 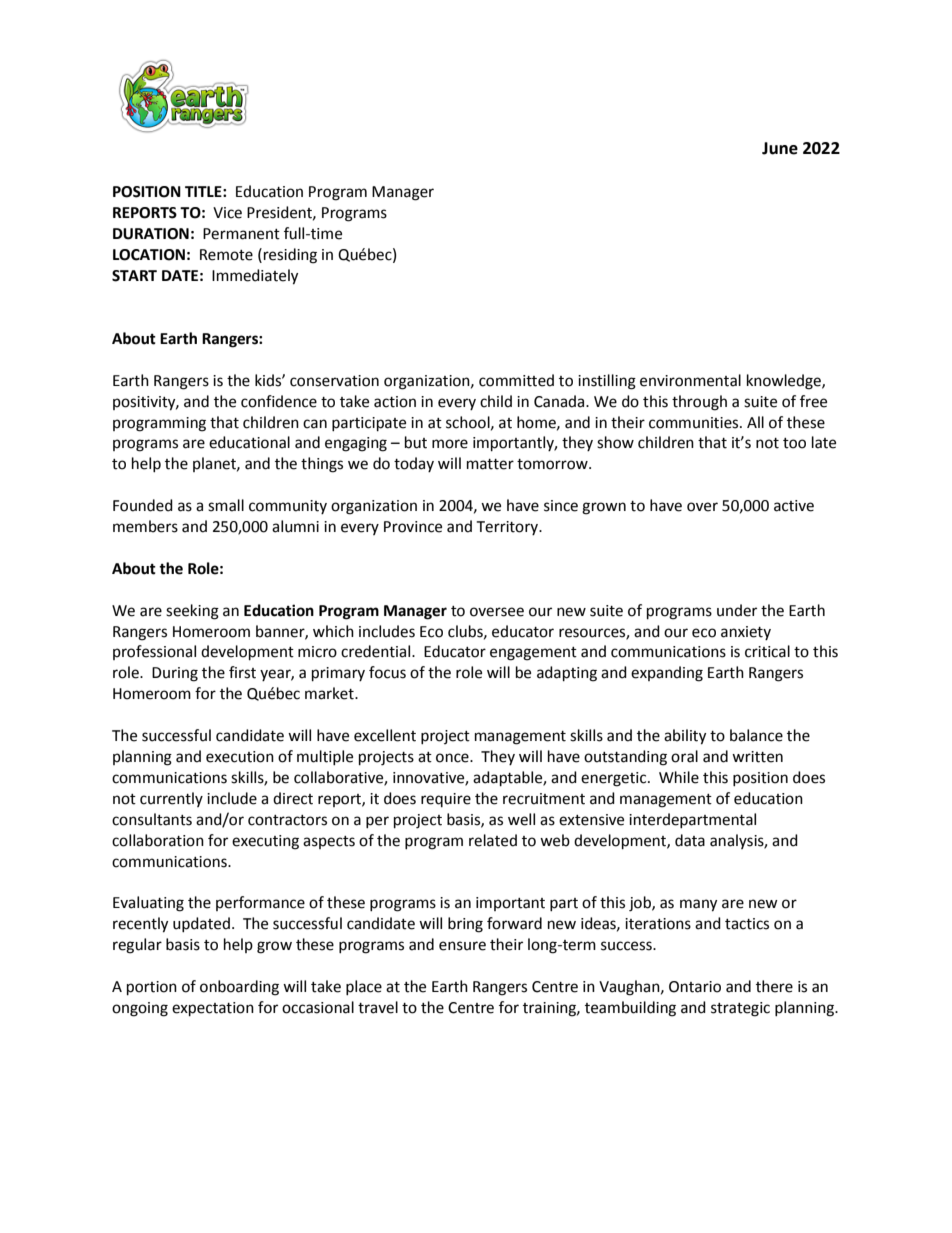 What do you see at coordinates (239, 988) in the screenshot?
I see `onboarding` at bounding box center [239, 988].
